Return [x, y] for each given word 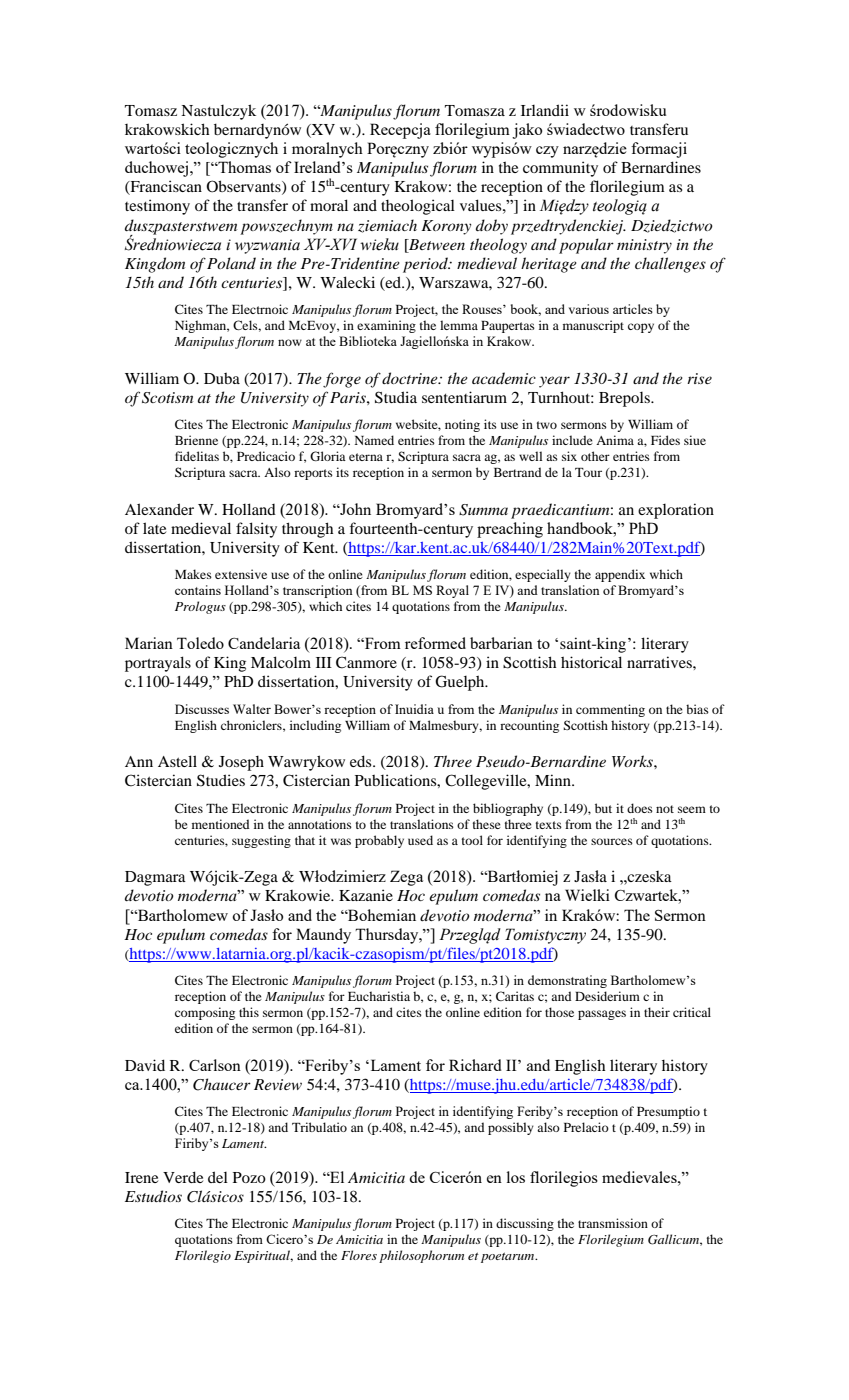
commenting [610, 710]
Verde [183, 1177]
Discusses [202, 709]
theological [418, 207]
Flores [359, 1255]
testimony [157, 207]
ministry [644, 246]
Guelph [461, 683]
